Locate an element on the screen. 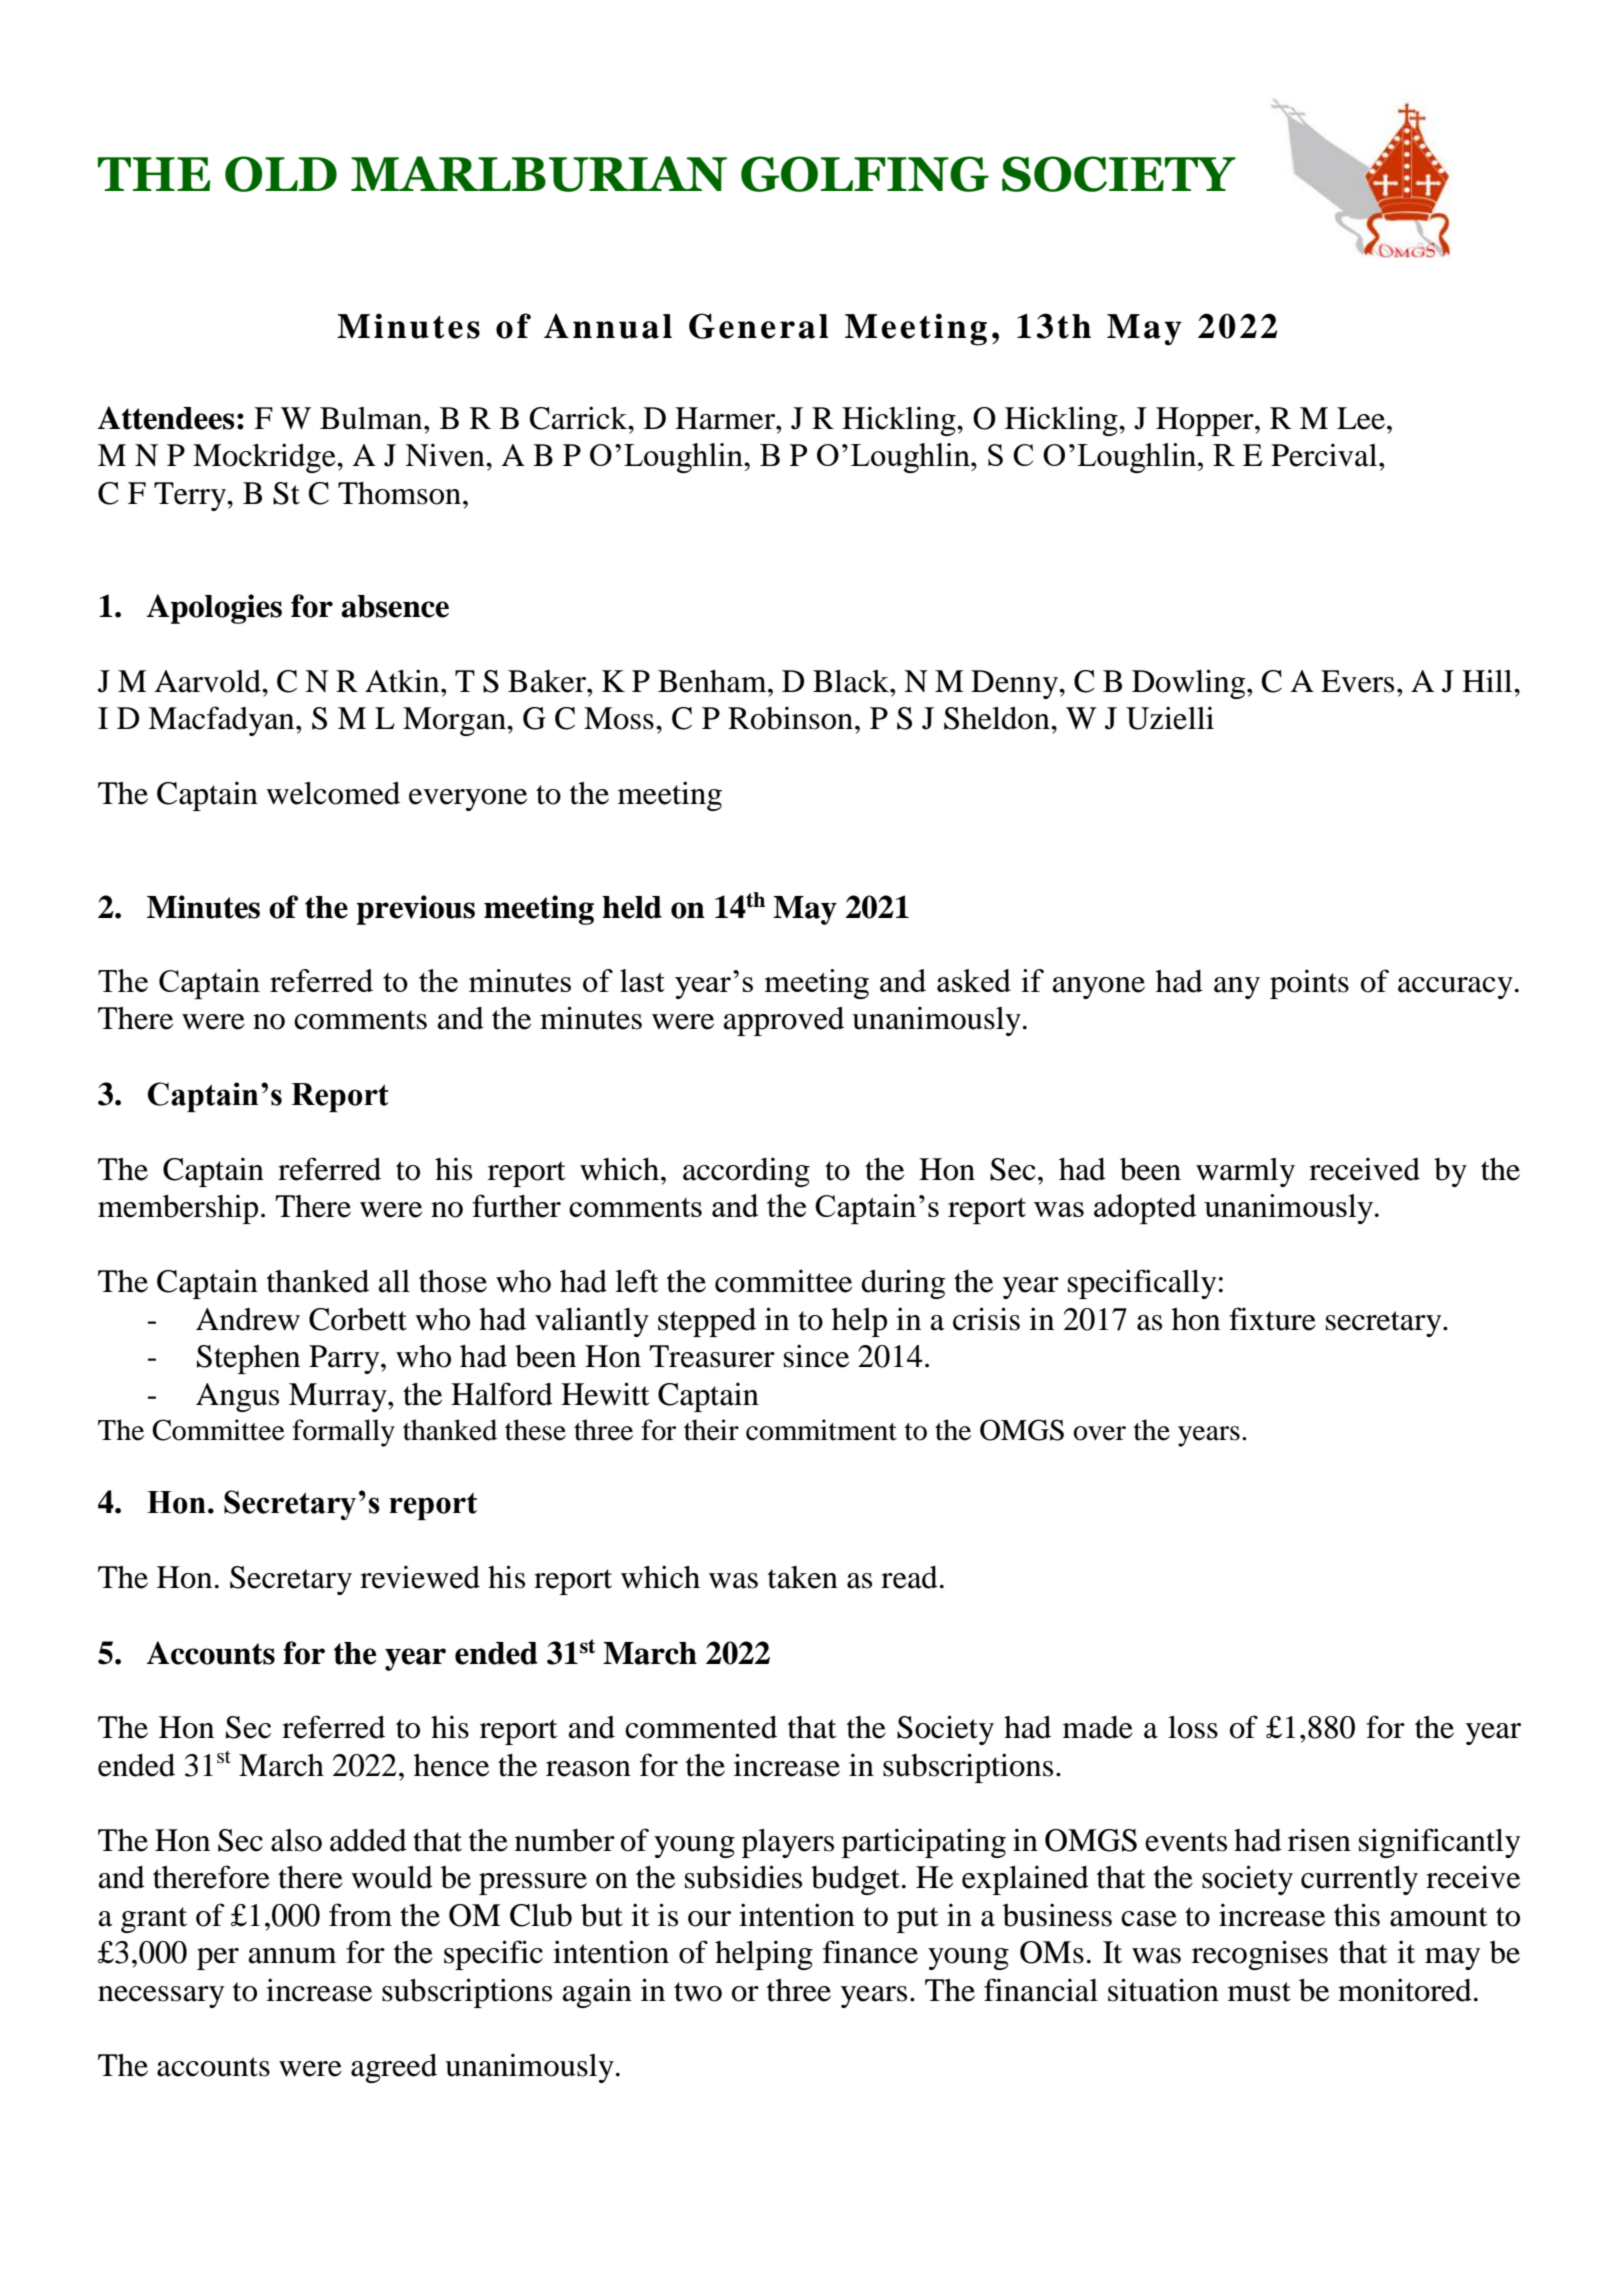 The image size is (1619, 2290). GOLFING is located at coordinates (865, 174).
